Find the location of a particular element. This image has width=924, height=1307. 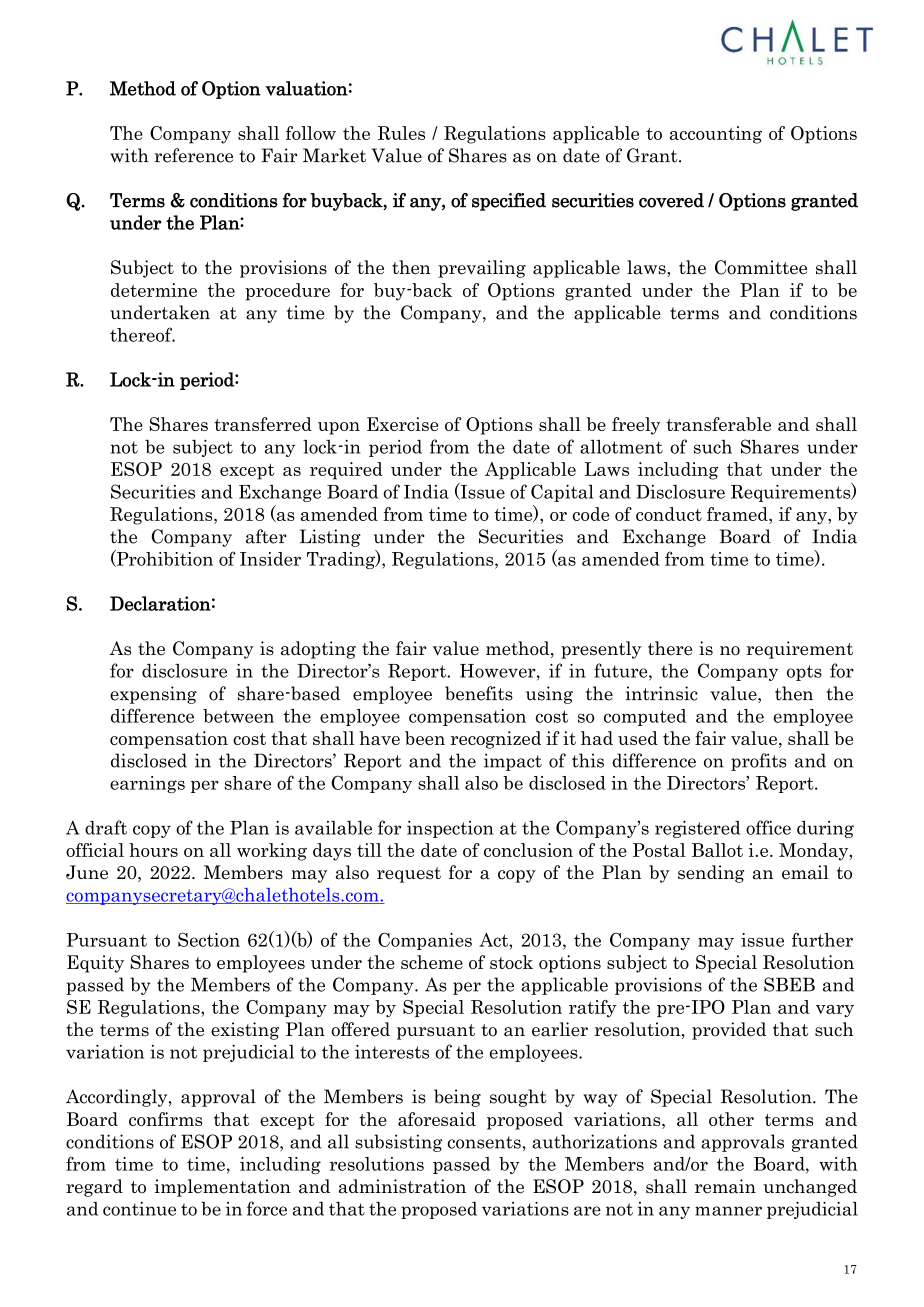

benefits is located at coordinates (479, 693).
